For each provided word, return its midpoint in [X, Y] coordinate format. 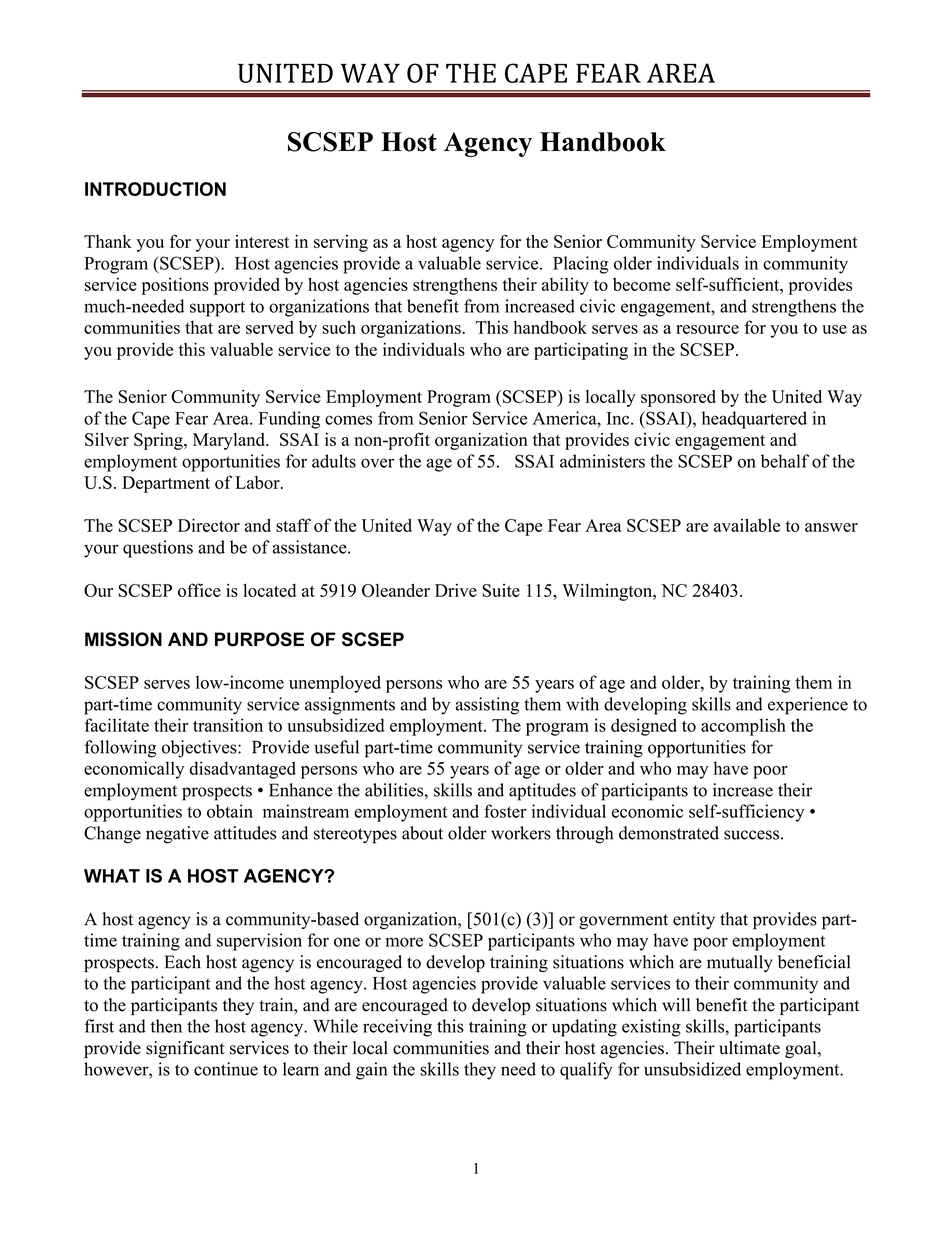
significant [185, 1049]
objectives [200, 749]
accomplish [743, 727]
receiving [397, 1028]
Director [209, 525]
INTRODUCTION [155, 189]
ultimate [749, 1048]
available [747, 525]
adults [334, 461]
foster [505, 811]
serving [341, 243]
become [642, 284]
